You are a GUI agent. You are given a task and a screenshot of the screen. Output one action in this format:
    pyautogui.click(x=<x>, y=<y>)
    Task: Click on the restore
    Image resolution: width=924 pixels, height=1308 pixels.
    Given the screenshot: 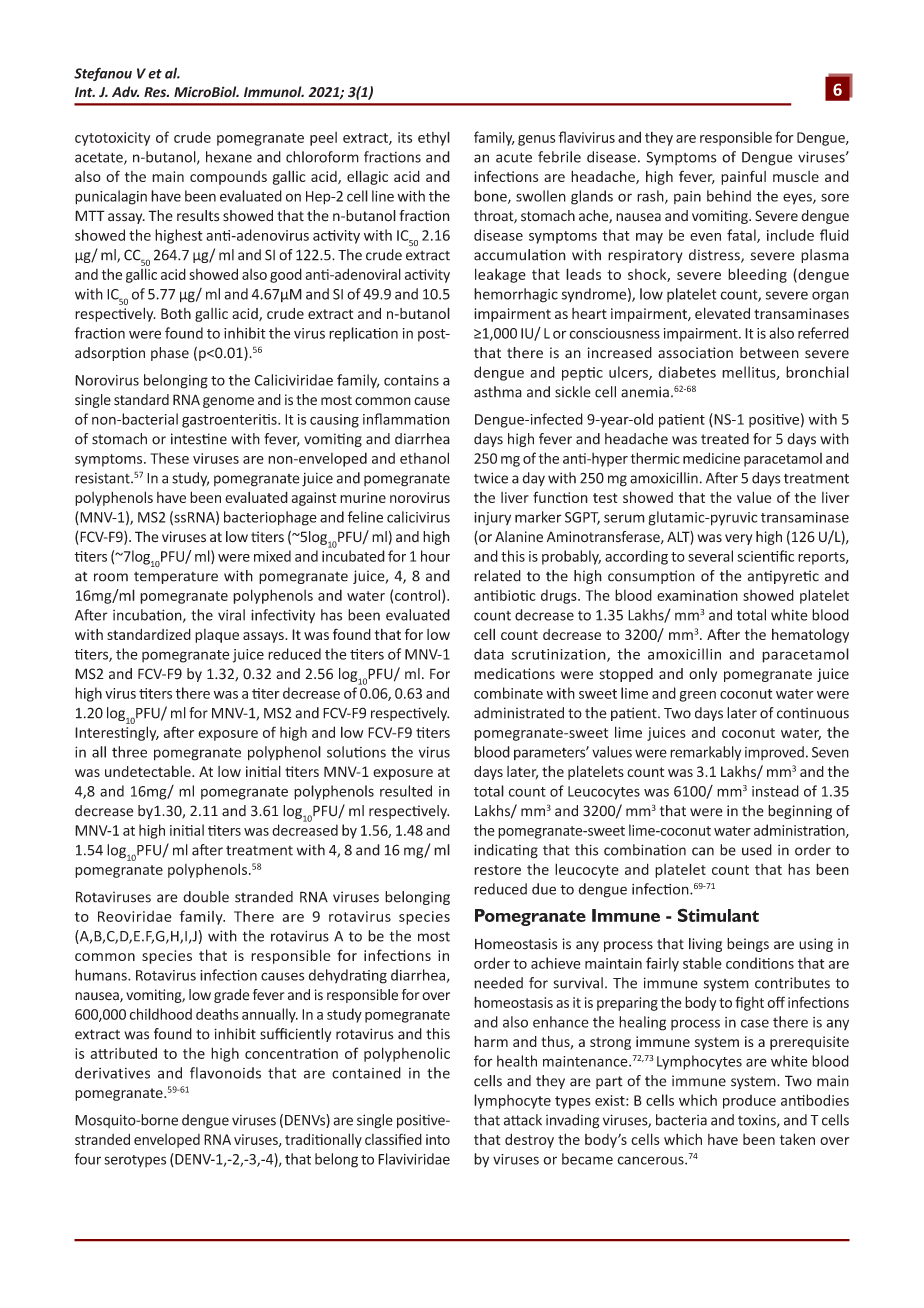 What is the action you would take?
    pyautogui.click(x=497, y=870)
